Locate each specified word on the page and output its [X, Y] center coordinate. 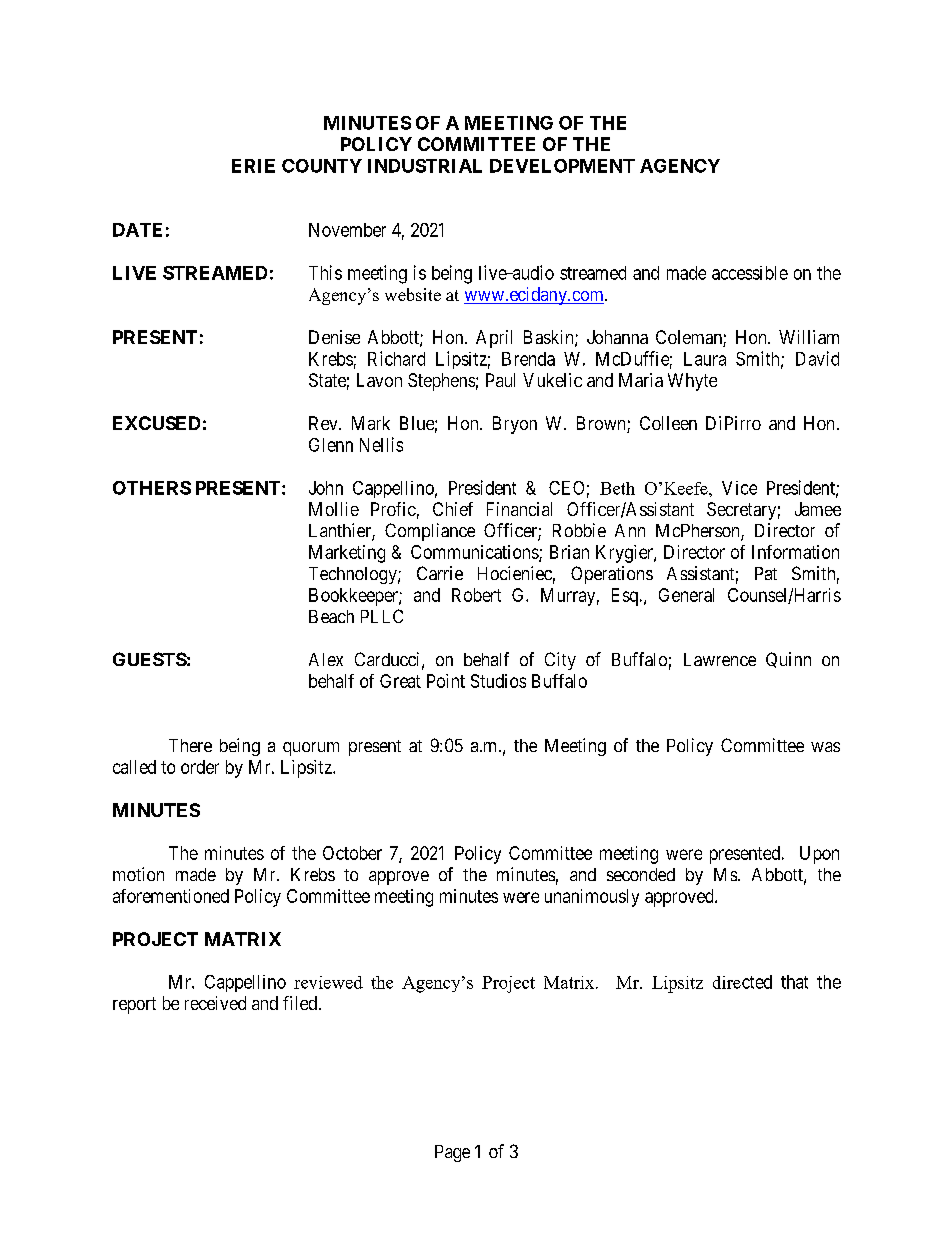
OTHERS [152, 488]
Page [452, 1153]
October [352, 853]
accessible [750, 273]
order [200, 767]
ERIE [253, 166]
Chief [453, 509]
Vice [739, 488]
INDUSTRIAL [425, 166]
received [215, 1003]
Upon [819, 855]
